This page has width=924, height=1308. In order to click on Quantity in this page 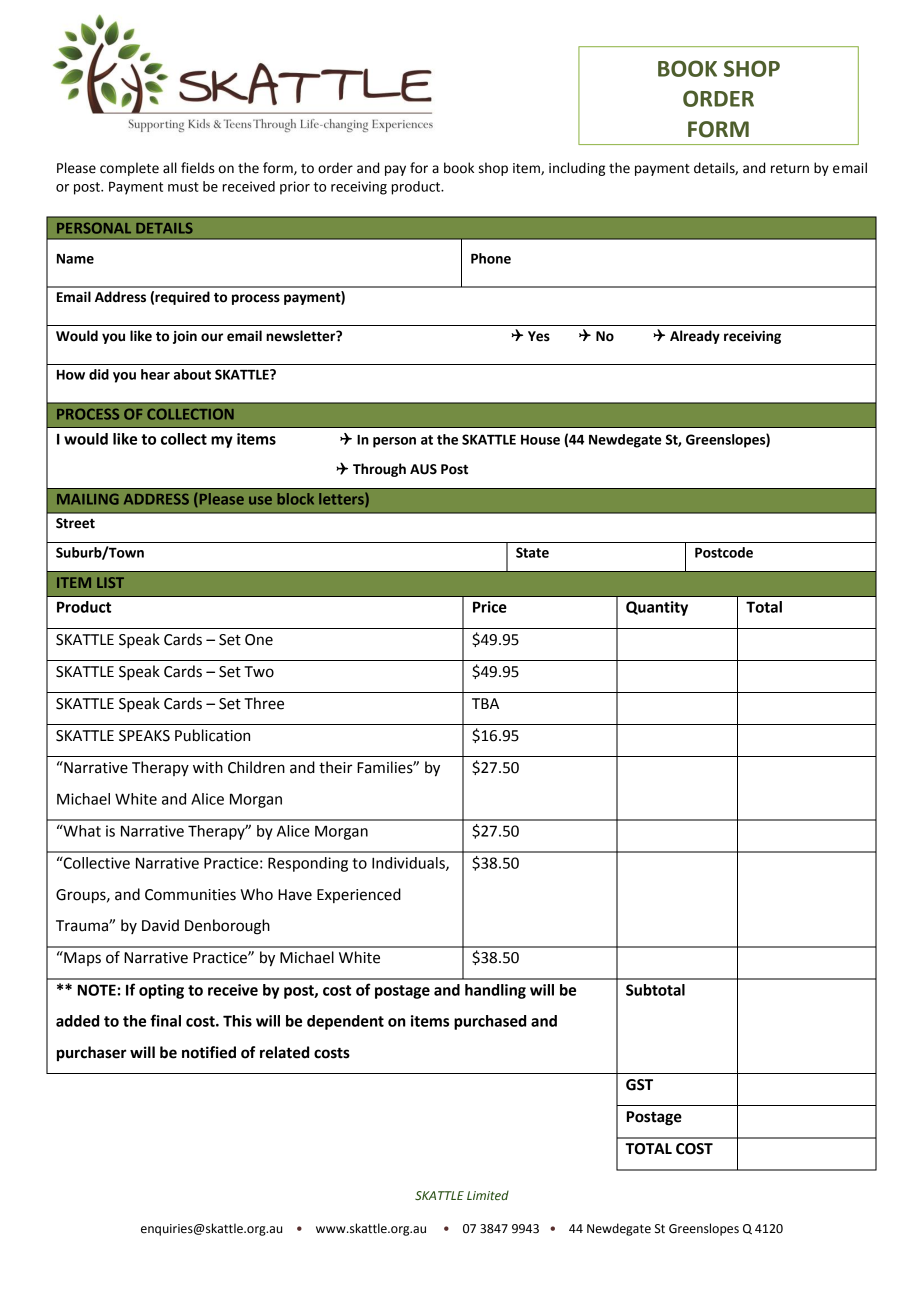, I will do `click(657, 608)`.
